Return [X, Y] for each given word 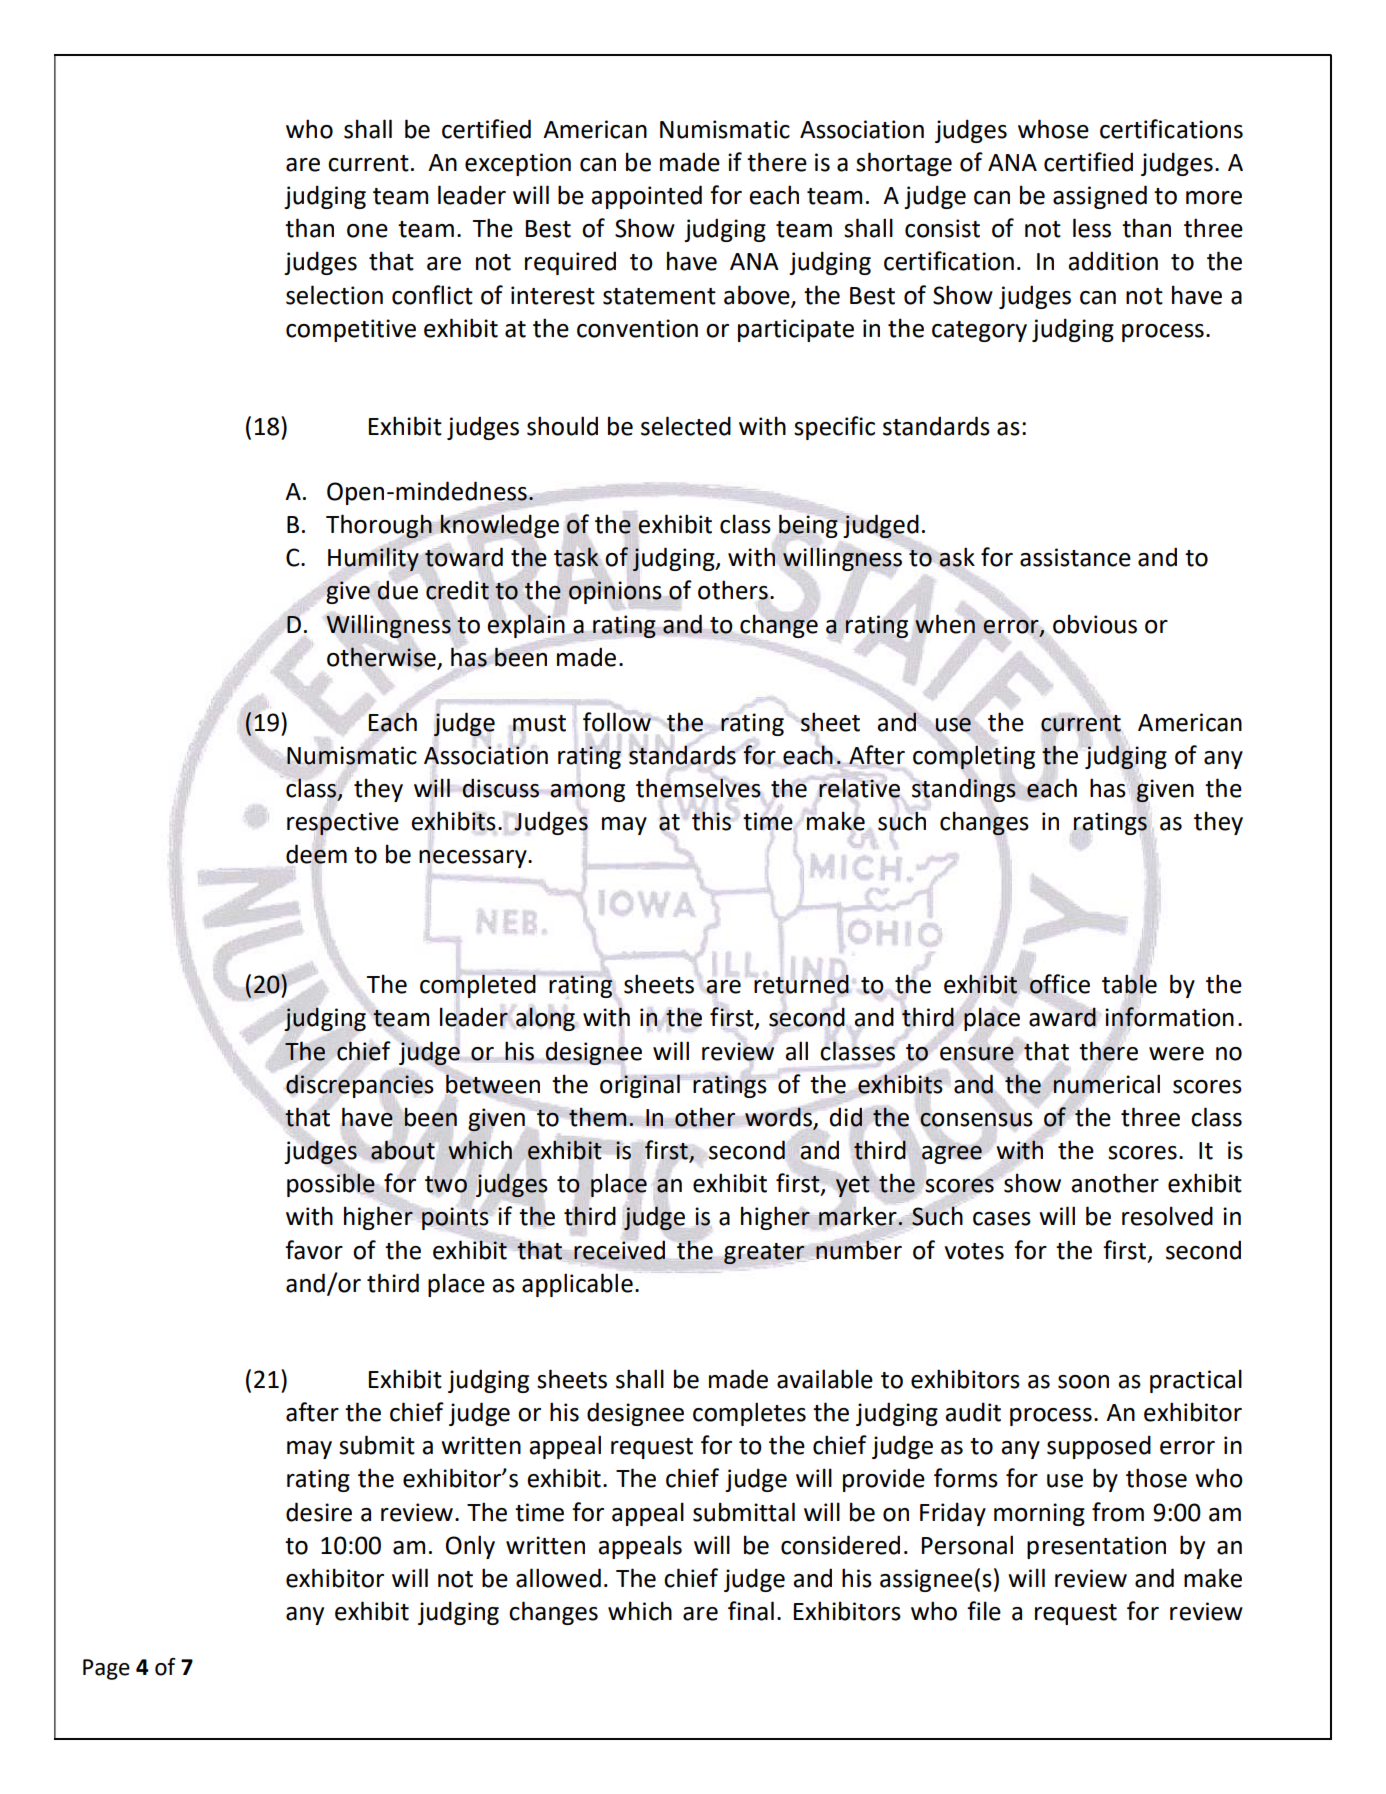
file [984, 1611]
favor [314, 1250]
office [1059, 983]
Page [106, 1669]
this [711, 821]
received [619, 1250]
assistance [1075, 557]
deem [316, 855]
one [367, 231]
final [751, 1611]
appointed [646, 197]
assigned [1100, 197]
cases [1002, 1219]
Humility [373, 559]
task [576, 557]
